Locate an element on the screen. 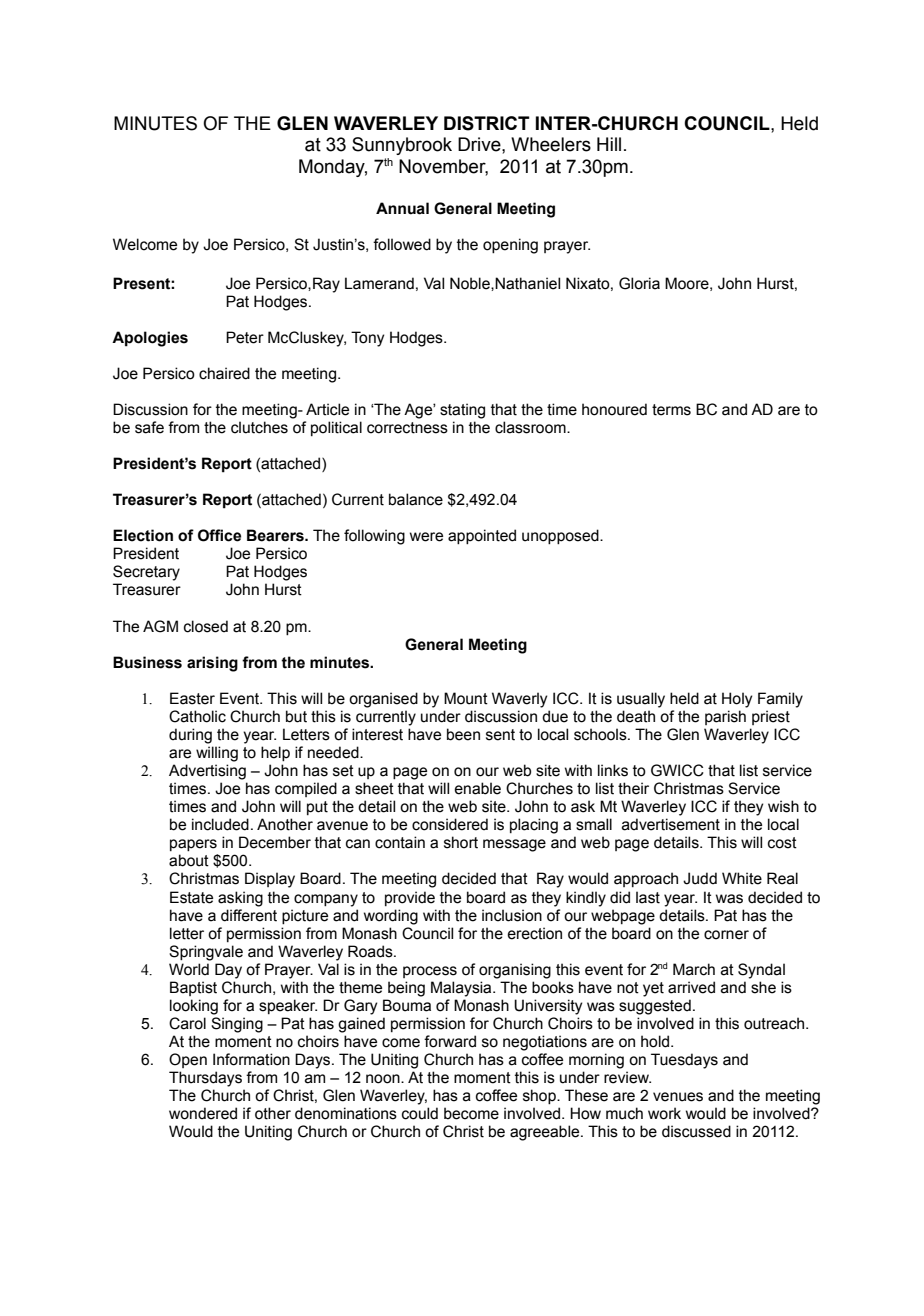 This screenshot has width=924, height=1316. wondered is located at coordinates (203, 1113).
